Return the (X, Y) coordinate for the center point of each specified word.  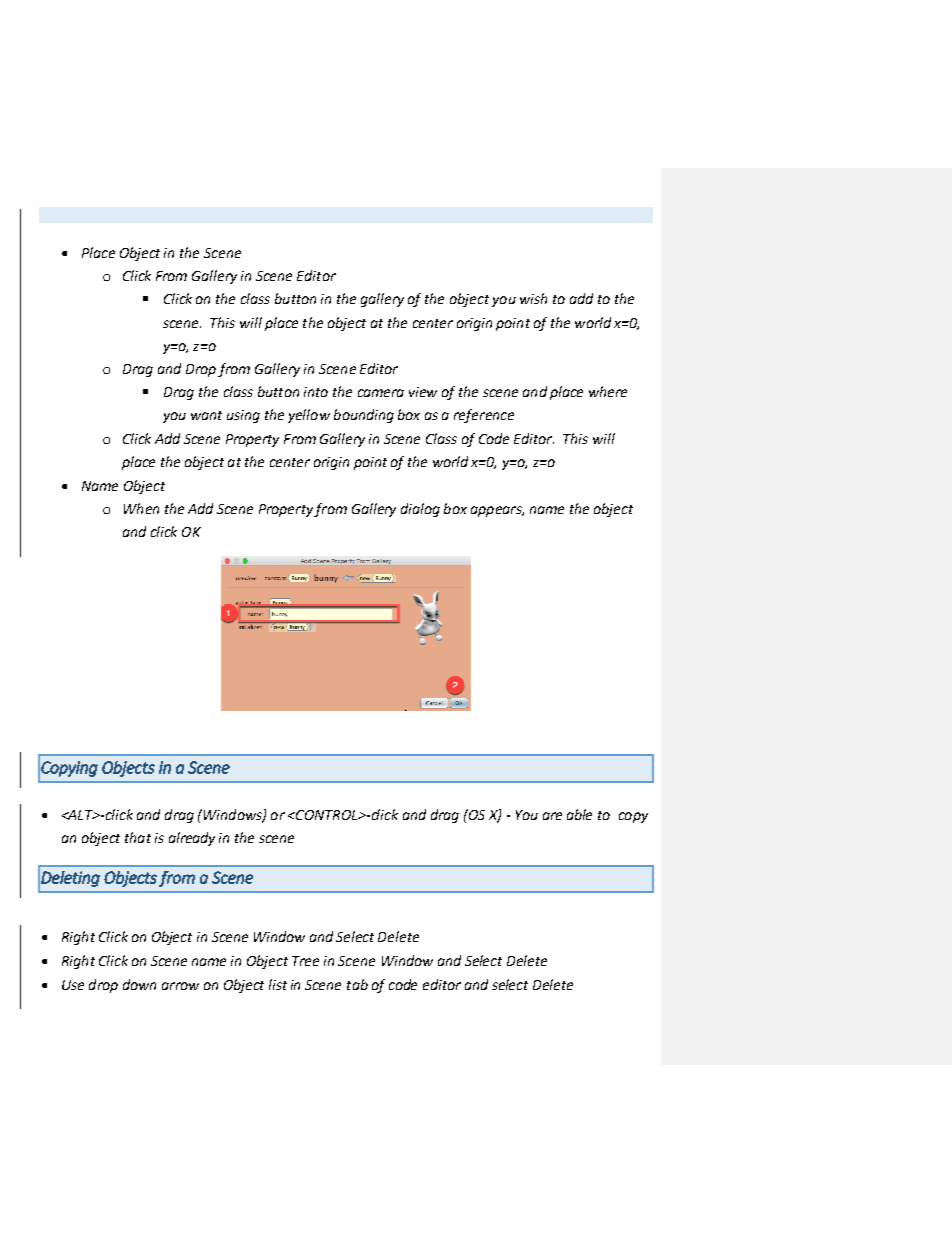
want (206, 415)
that (138, 837)
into (316, 392)
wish (533, 298)
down (139, 984)
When (141, 508)
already (192, 839)
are (552, 816)
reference (484, 416)
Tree (305, 961)
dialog (420, 510)
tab (357, 984)
